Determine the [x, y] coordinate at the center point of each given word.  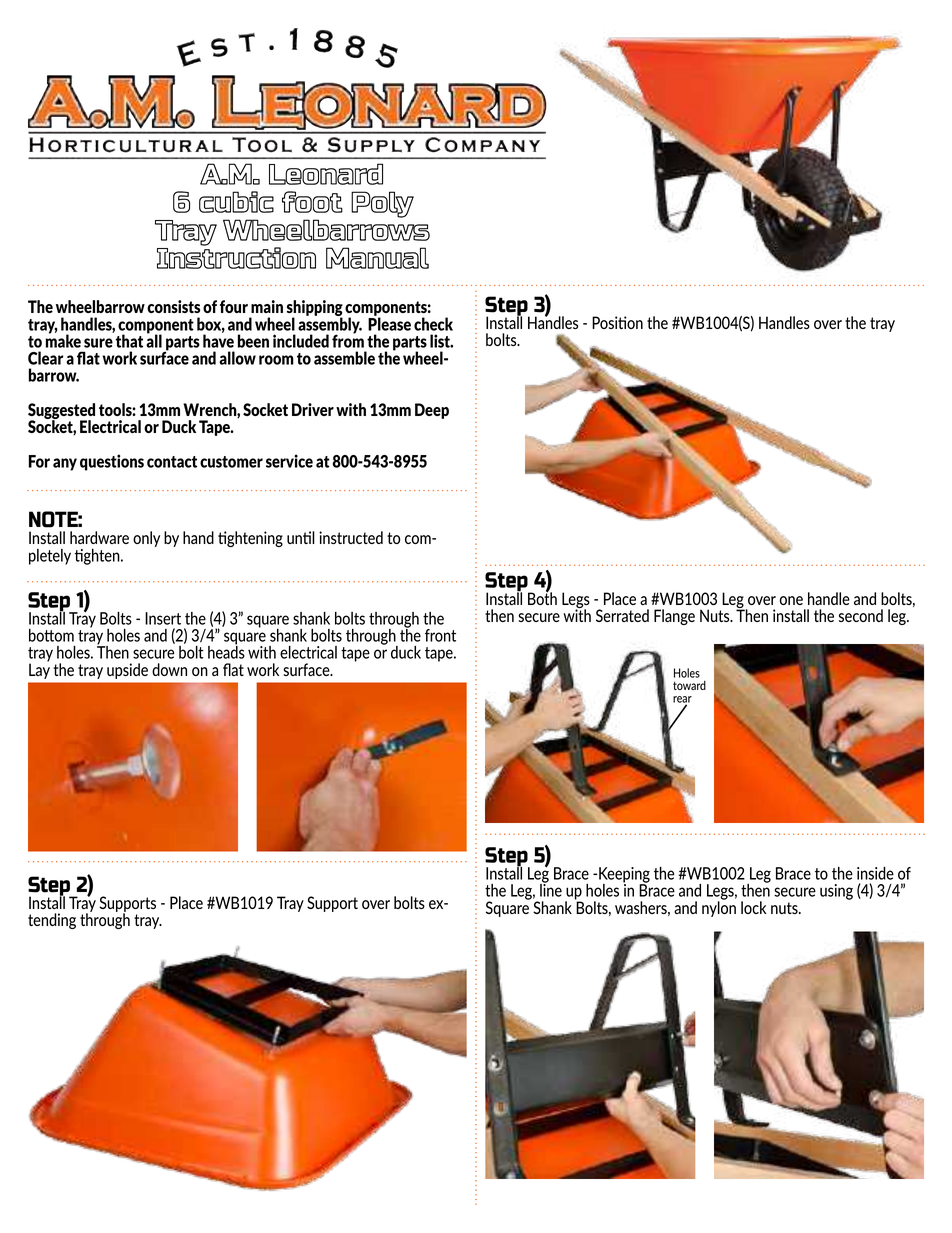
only [146, 539]
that [129, 341]
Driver [313, 409]
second [861, 615]
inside [875, 873]
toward [689, 685]
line [551, 889]
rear [682, 700]
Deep [432, 411]
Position [617, 322]
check [433, 324]
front [440, 635]
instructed [351, 537]
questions [112, 462]
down [169, 669]
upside [127, 671]
